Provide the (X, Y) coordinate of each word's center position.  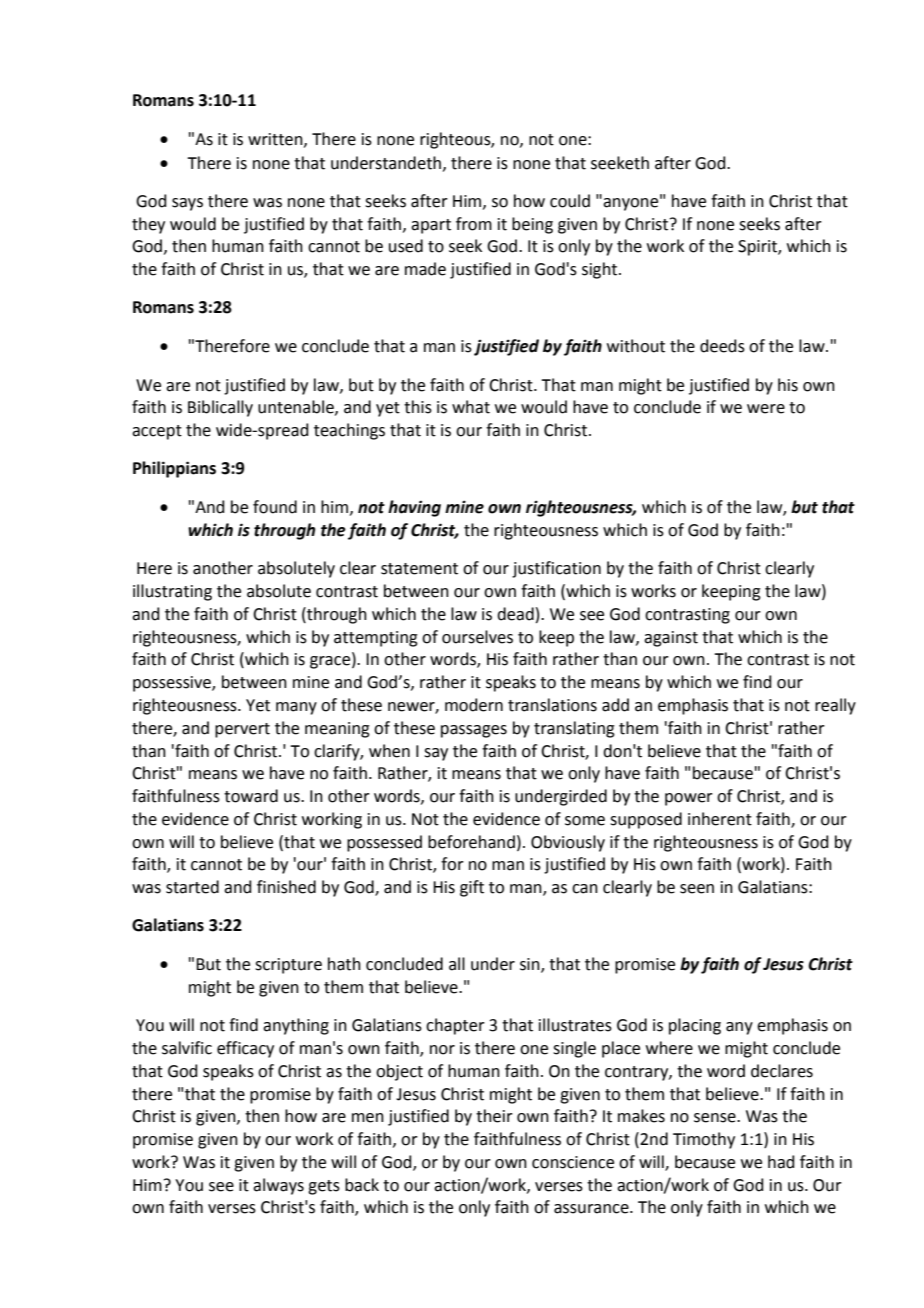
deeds (722, 346)
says (187, 204)
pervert (242, 730)
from (474, 224)
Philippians (174, 469)
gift (472, 888)
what (471, 407)
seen (697, 889)
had (781, 1162)
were (766, 409)
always (278, 1186)
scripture (288, 966)
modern (474, 705)
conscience (573, 1162)
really (835, 706)
